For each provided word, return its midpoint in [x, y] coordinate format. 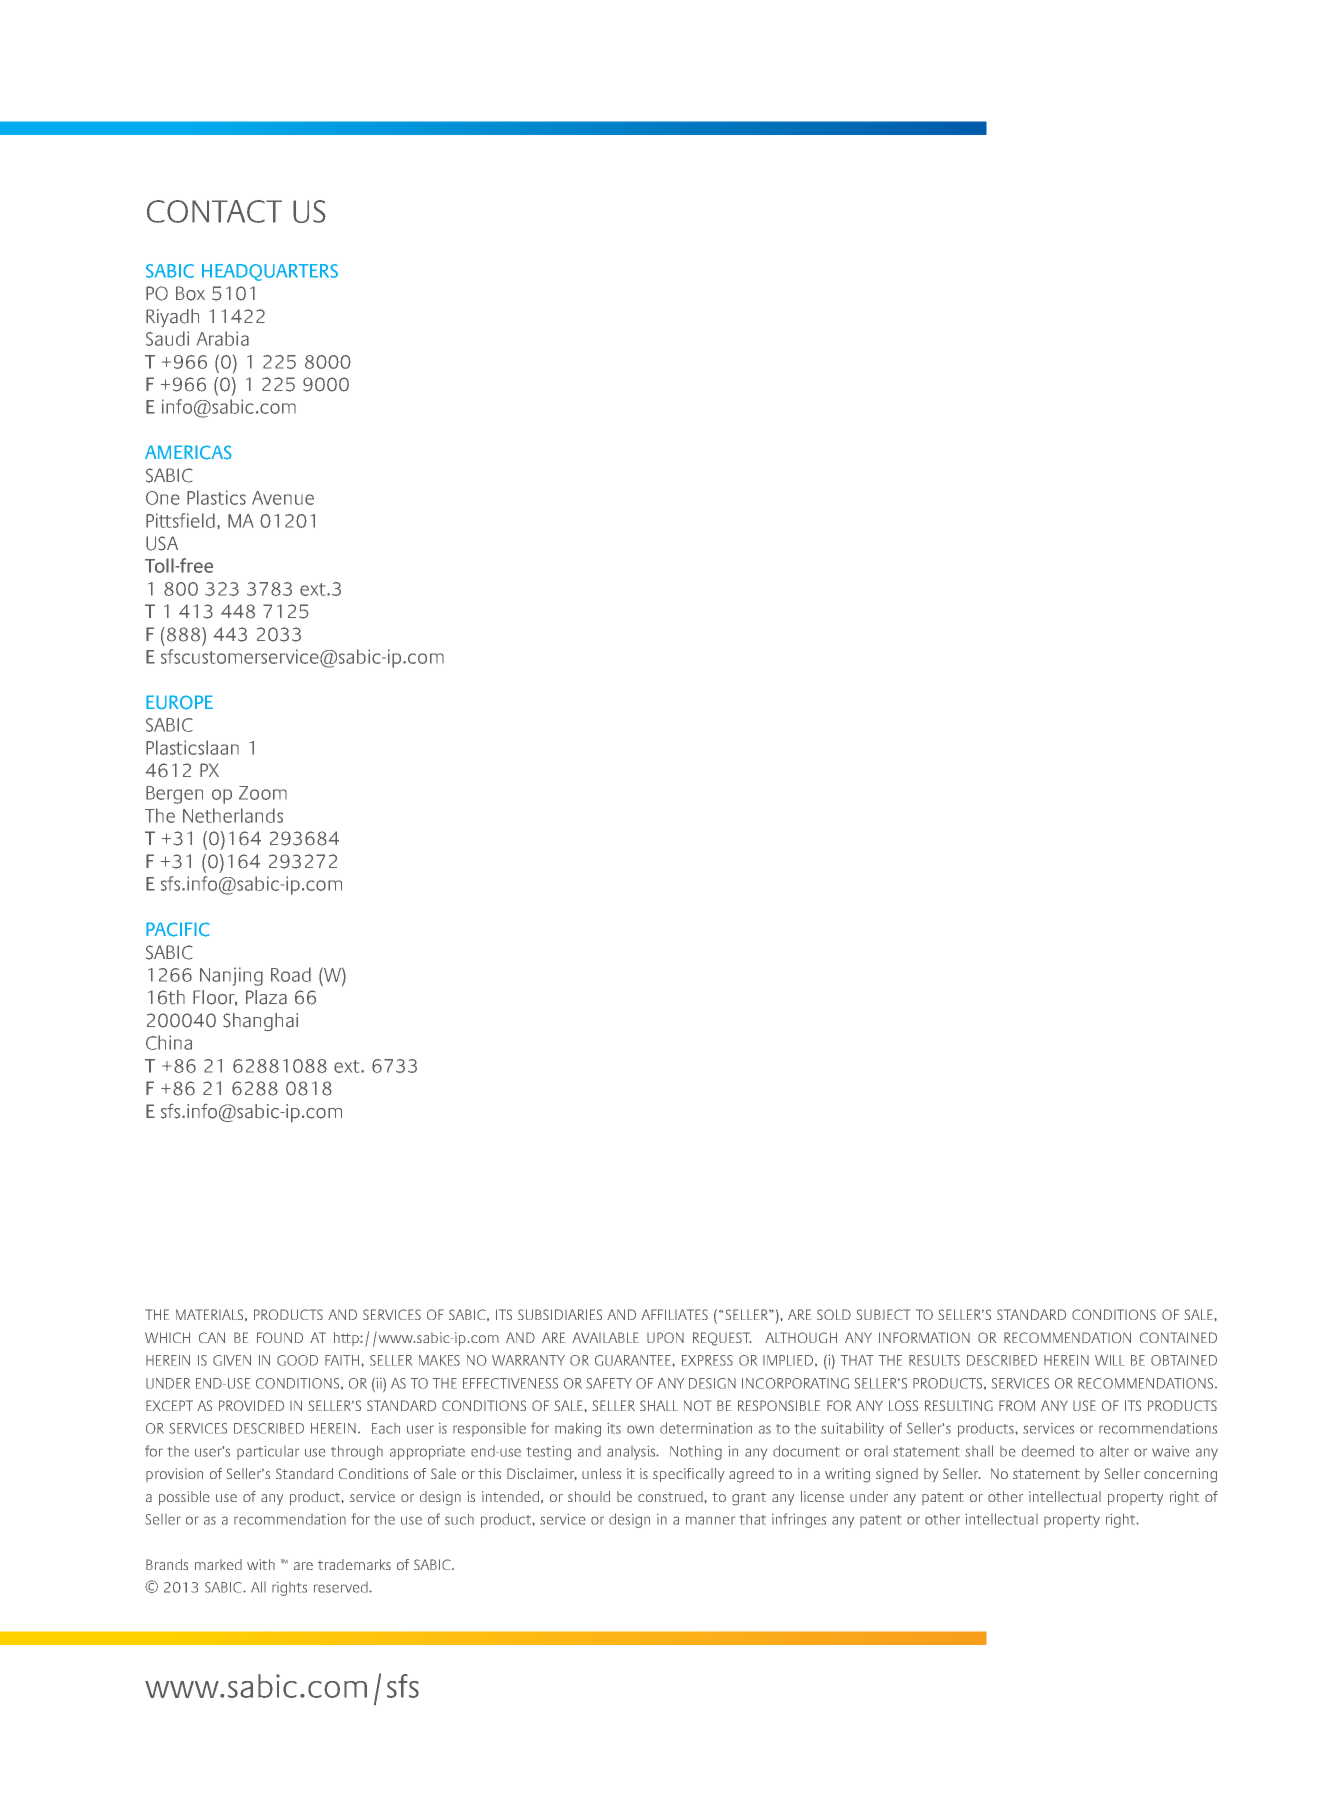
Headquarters [270, 272]
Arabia [223, 338]
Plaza [266, 997]
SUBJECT [883, 1314]
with [261, 1564]
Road [291, 974]
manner [710, 1520]
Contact [214, 211]
